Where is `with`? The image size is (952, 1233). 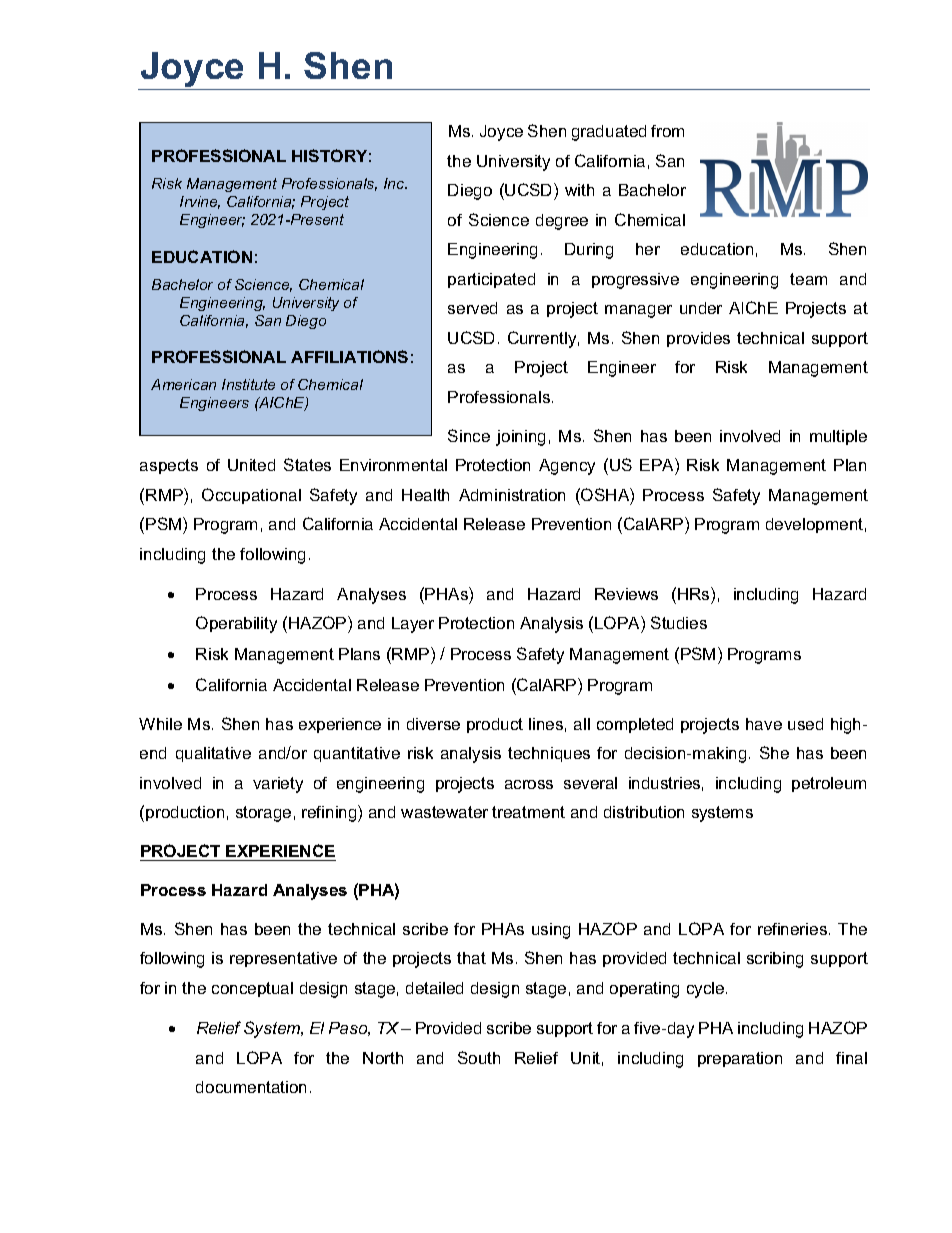 with is located at coordinates (579, 190).
